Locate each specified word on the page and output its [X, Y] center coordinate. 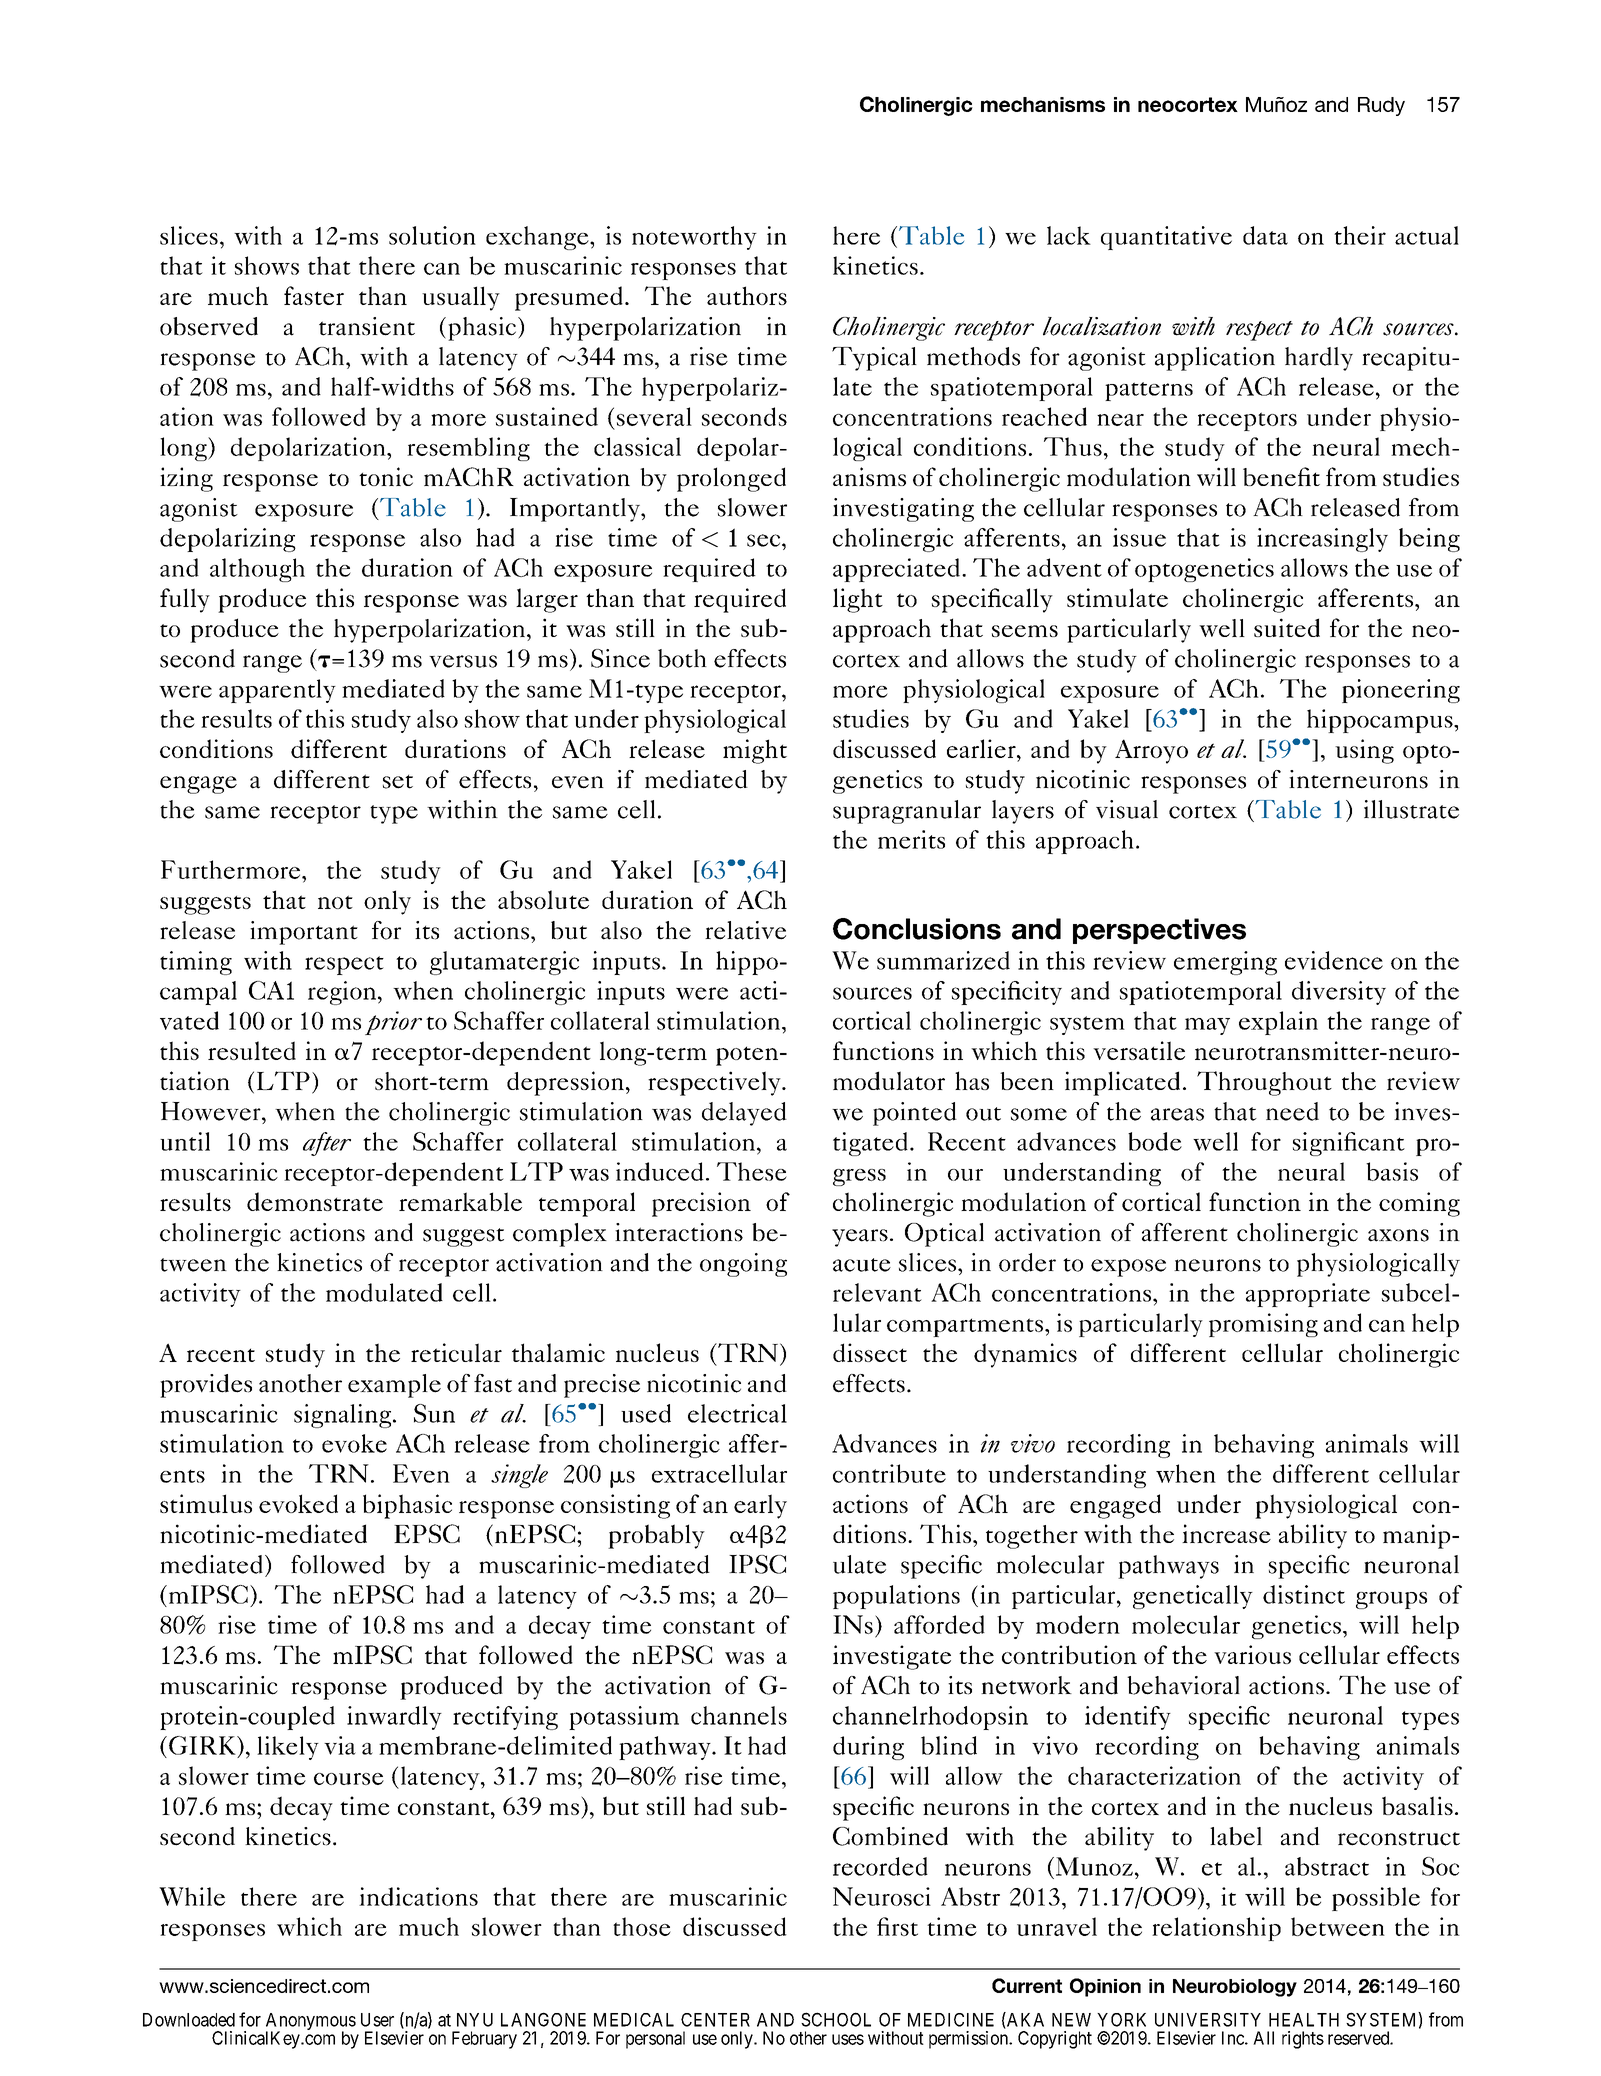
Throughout [1264, 1083]
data [1265, 235]
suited [1287, 627]
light [858, 600]
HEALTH [1304, 2020]
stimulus [206, 1503]
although [257, 570]
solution [432, 235]
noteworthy [694, 238]
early [760, 1506]
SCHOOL [836, 2019]
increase [1226, 1533]
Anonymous [311, 2023]
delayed [744, 1114]
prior [393, 1023]
